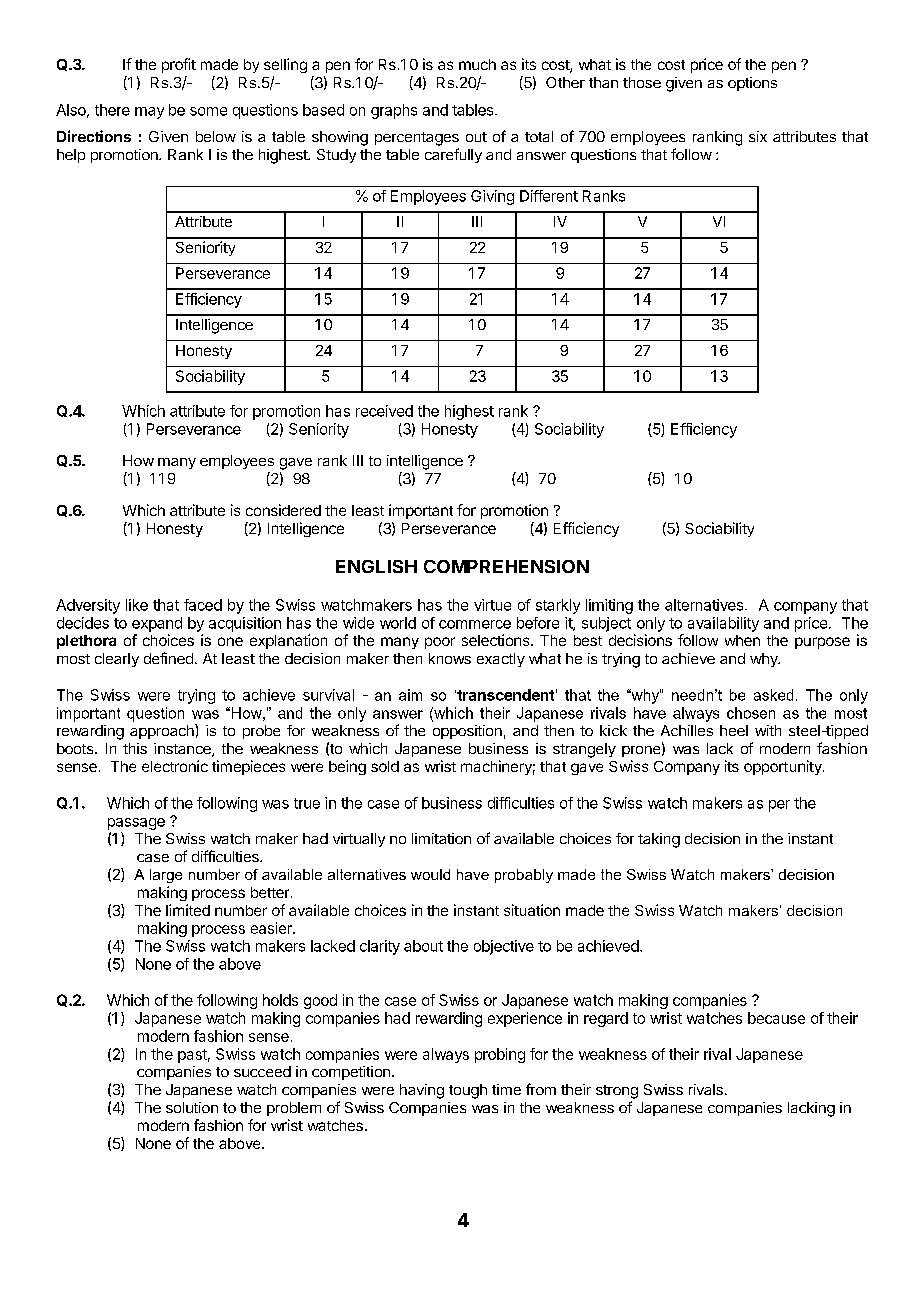 This screenshot has height=1308, width=924. Describe the element at coordinates (192, 1107) in the screenshot. I see `solution` at that location.
